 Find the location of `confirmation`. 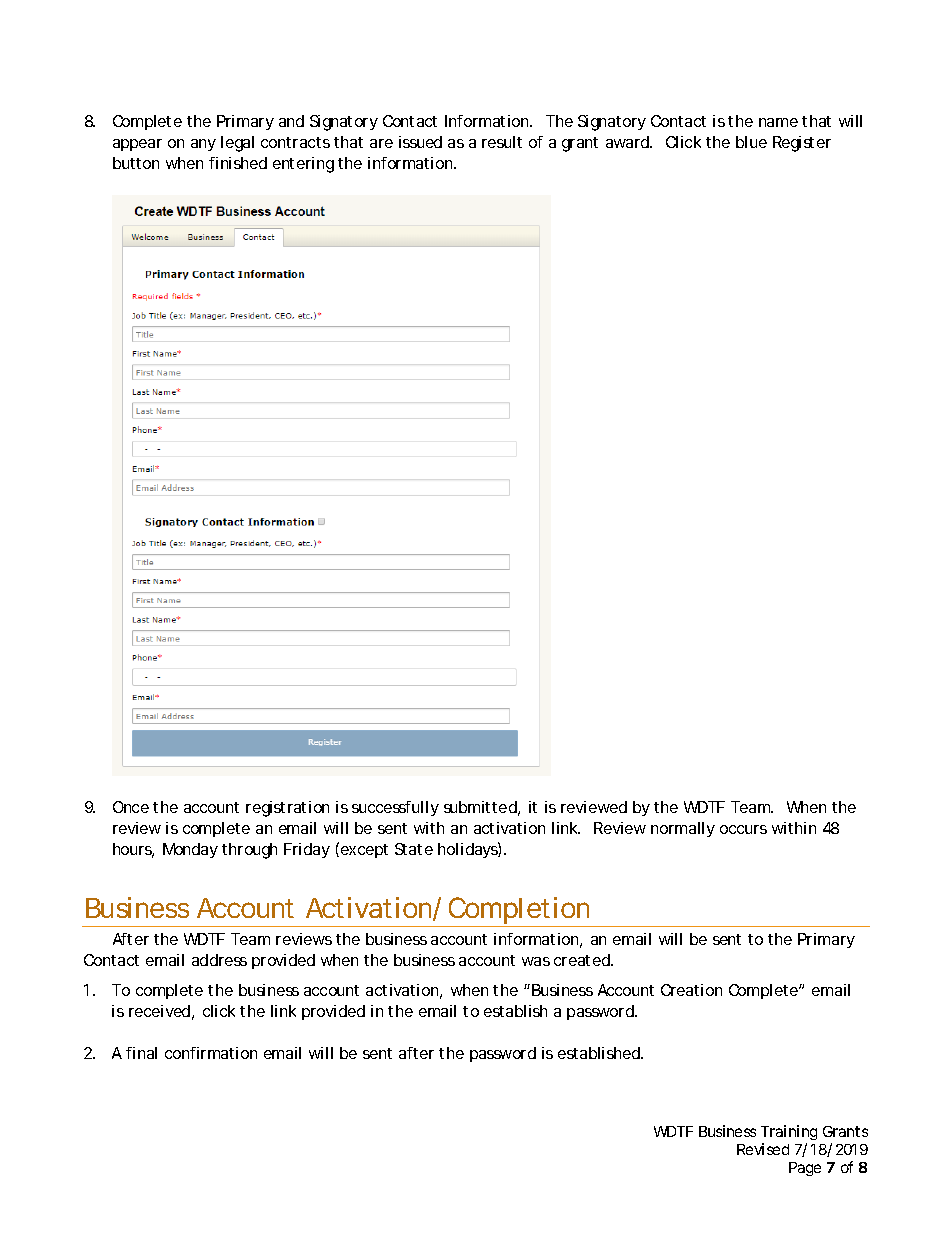

confirmation is located at coordinates (211, 1053).
